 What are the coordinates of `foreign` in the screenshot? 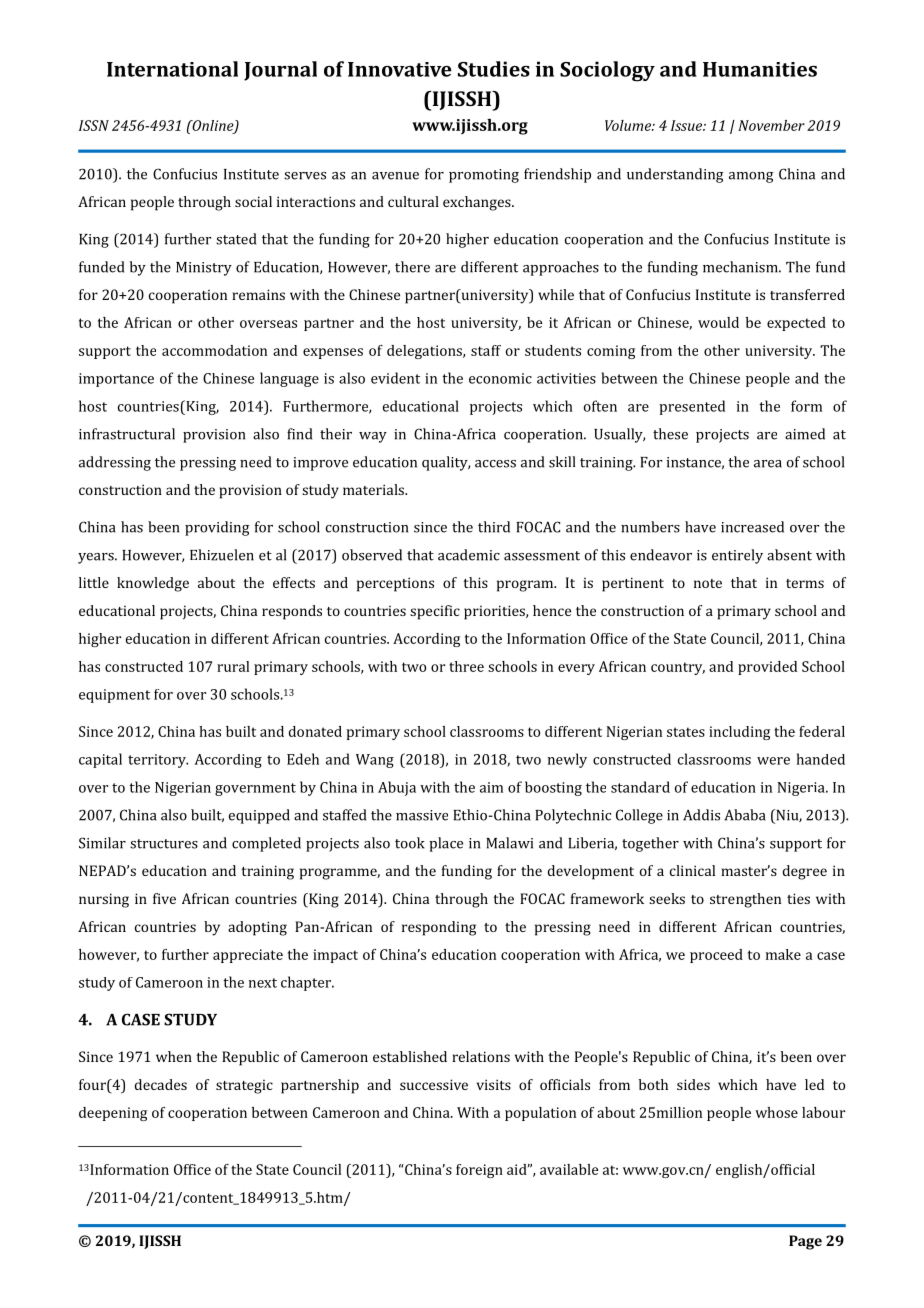 It's located at (479, 1171).
